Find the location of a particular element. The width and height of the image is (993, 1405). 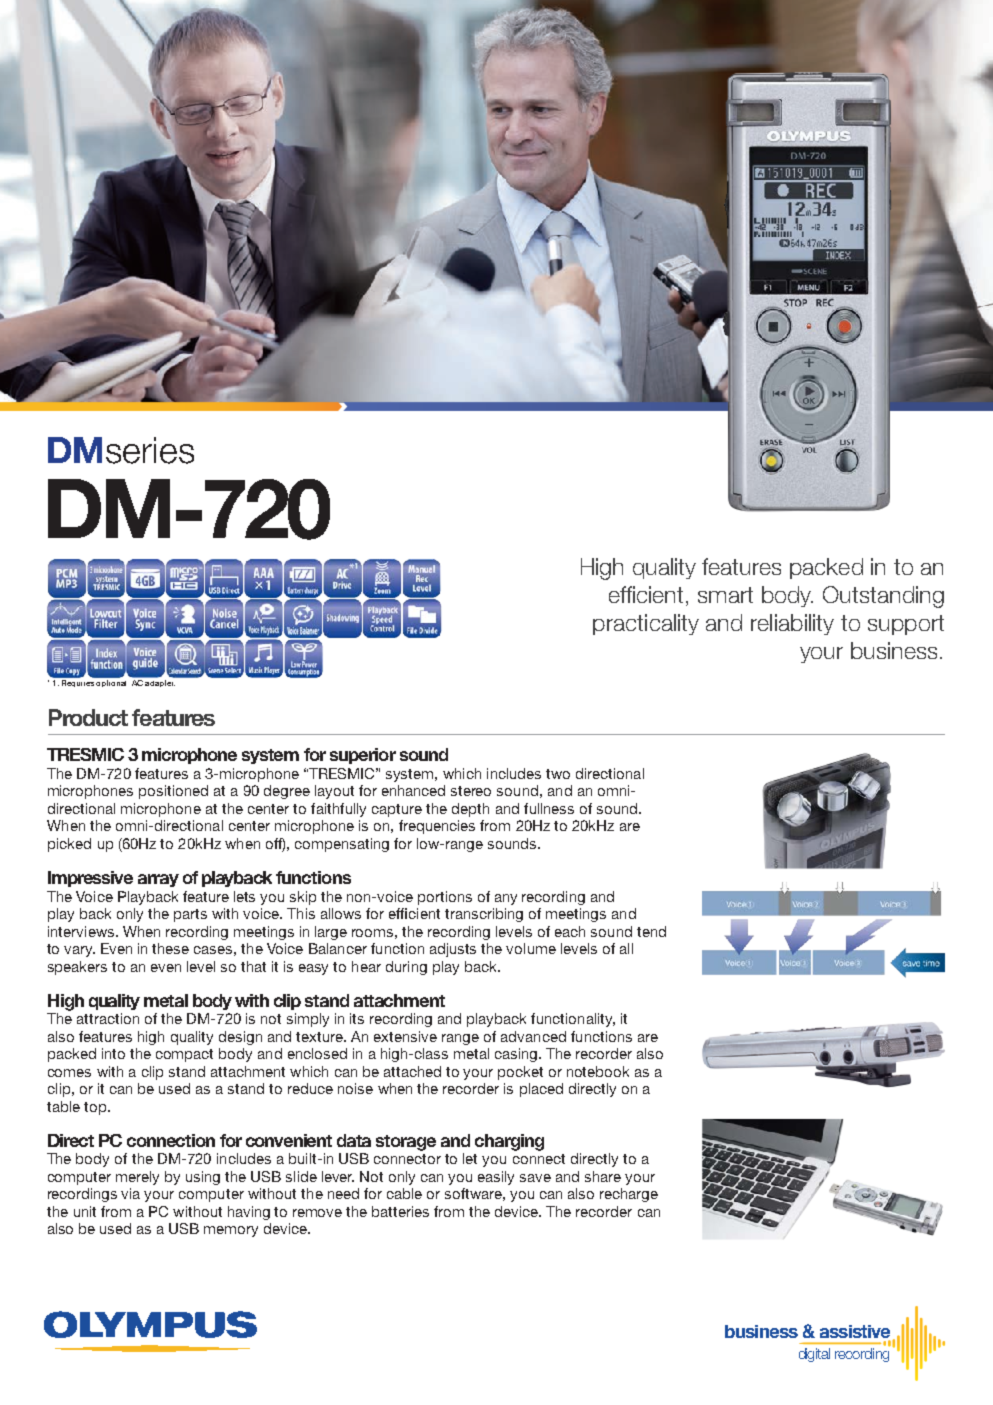

Product is located at coordinates (88, 717).
